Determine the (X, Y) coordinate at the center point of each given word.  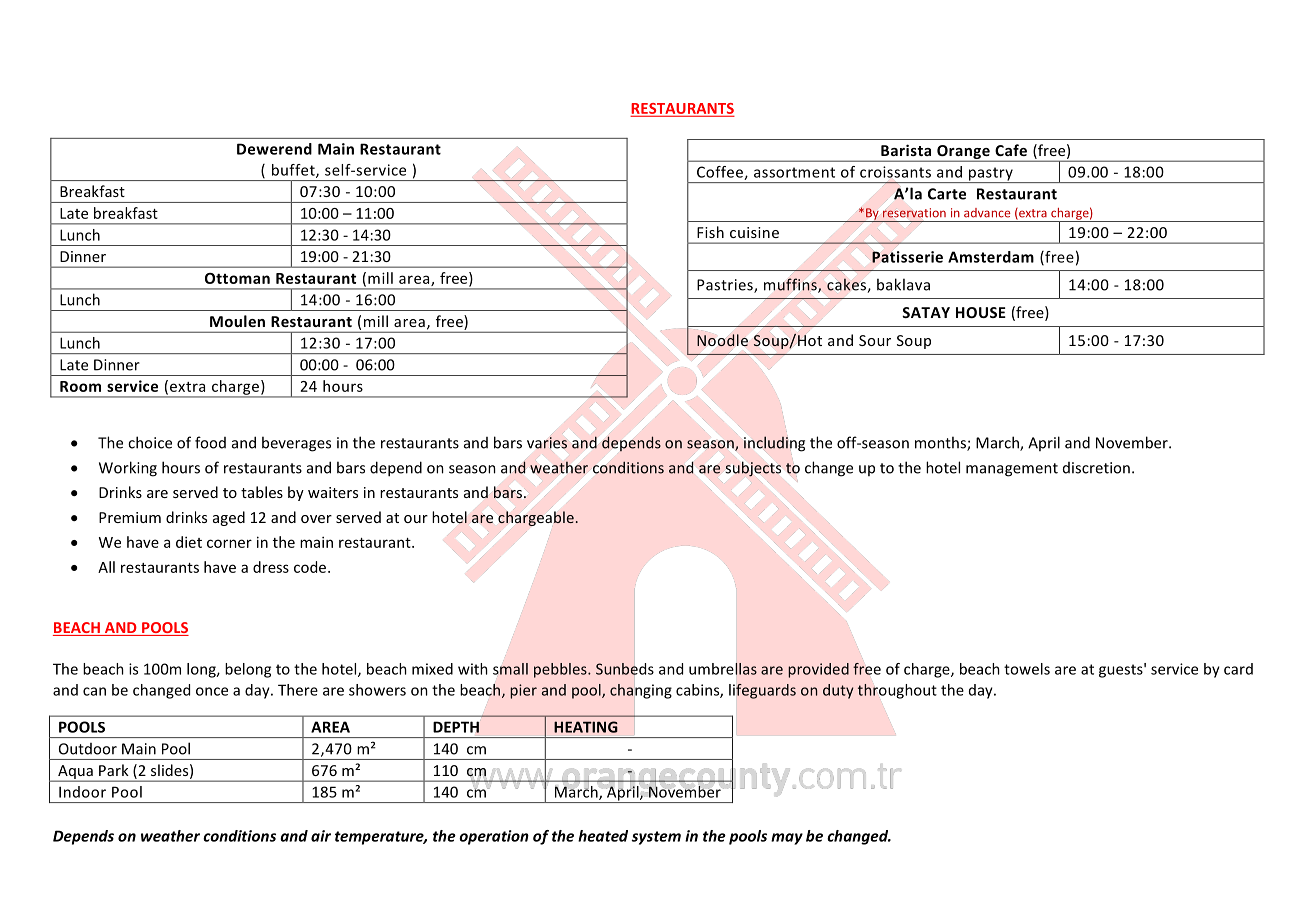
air (321, 836)
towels (1027, 669)
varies (547, 443)
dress (271, 567)
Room (80, 386)
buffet (294, 171)
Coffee (721, 173)
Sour (875, 340)
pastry (991, 175)
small (510, 669)
